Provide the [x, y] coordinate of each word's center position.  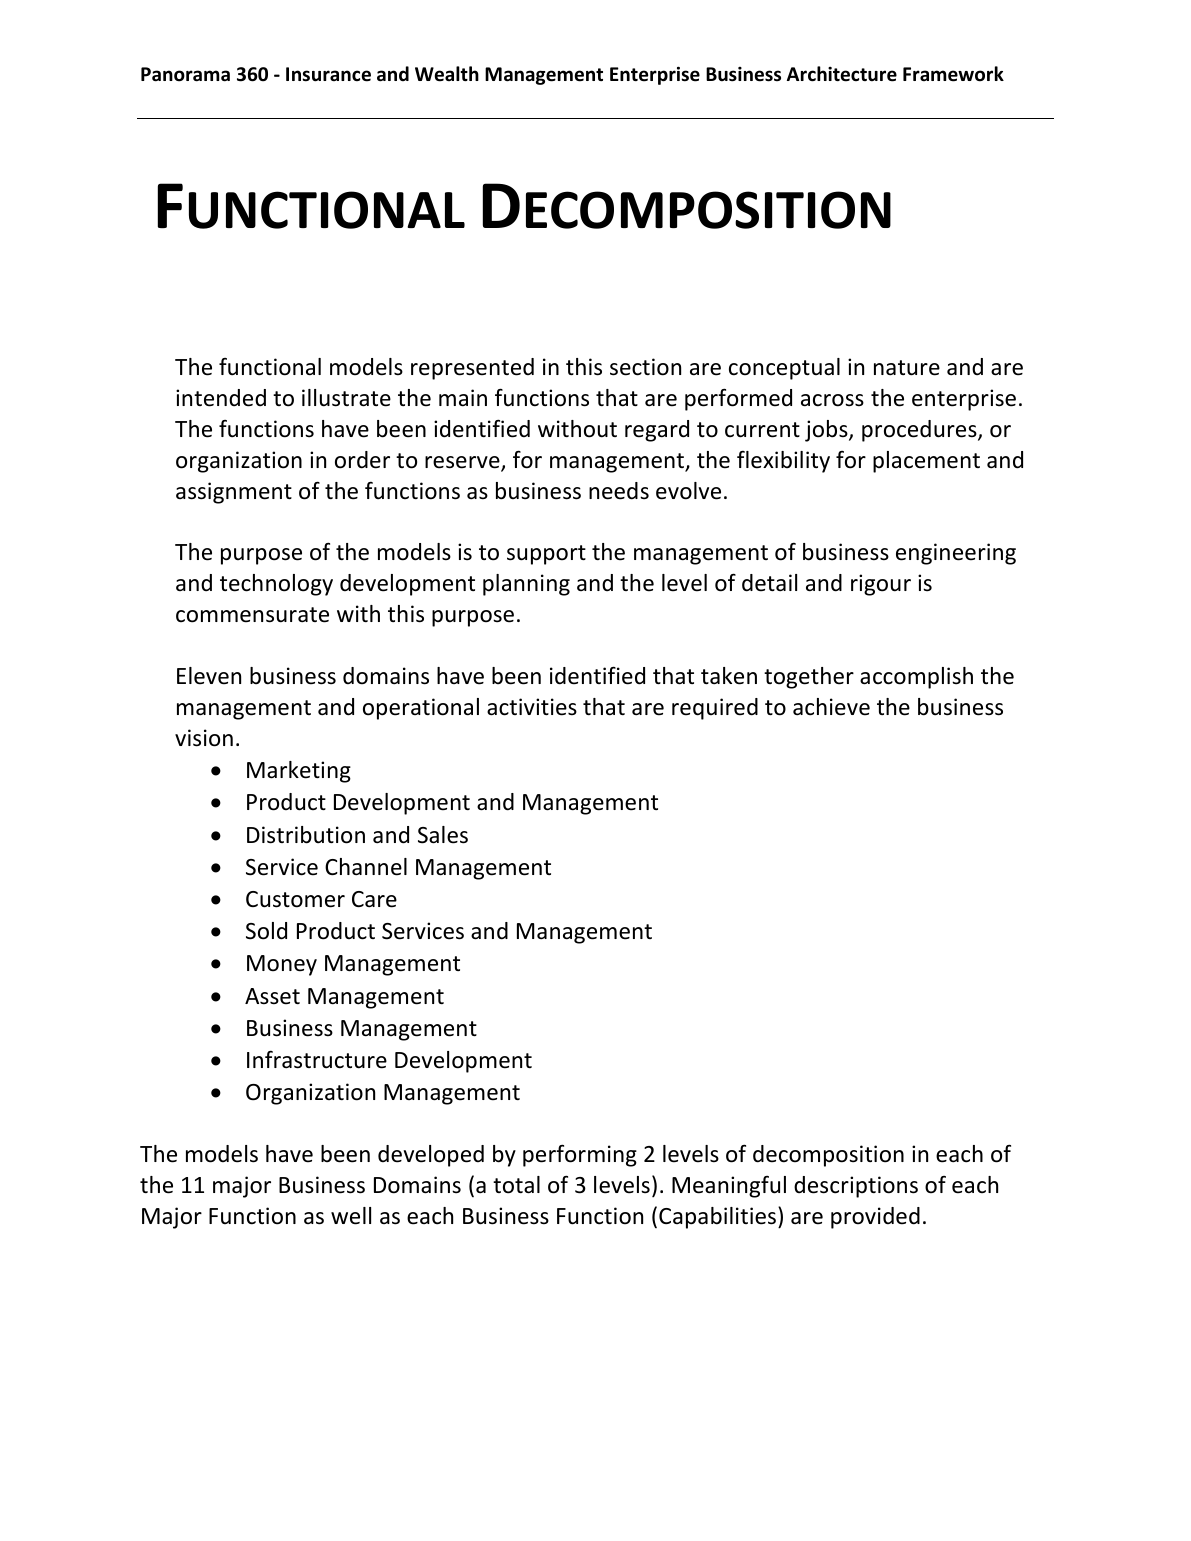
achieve [831, 707]
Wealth [447, 74]
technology [276, 585]
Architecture [842, 74]
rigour [881, 585]
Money [282, 965]
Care [374, 899]
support [546, 555]
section [645, 367]
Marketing [299, 772]
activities [532, 707]
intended [221, 398]
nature [907, 368]
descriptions [856, 1187]
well [351, 1216]
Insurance [328, 74]
